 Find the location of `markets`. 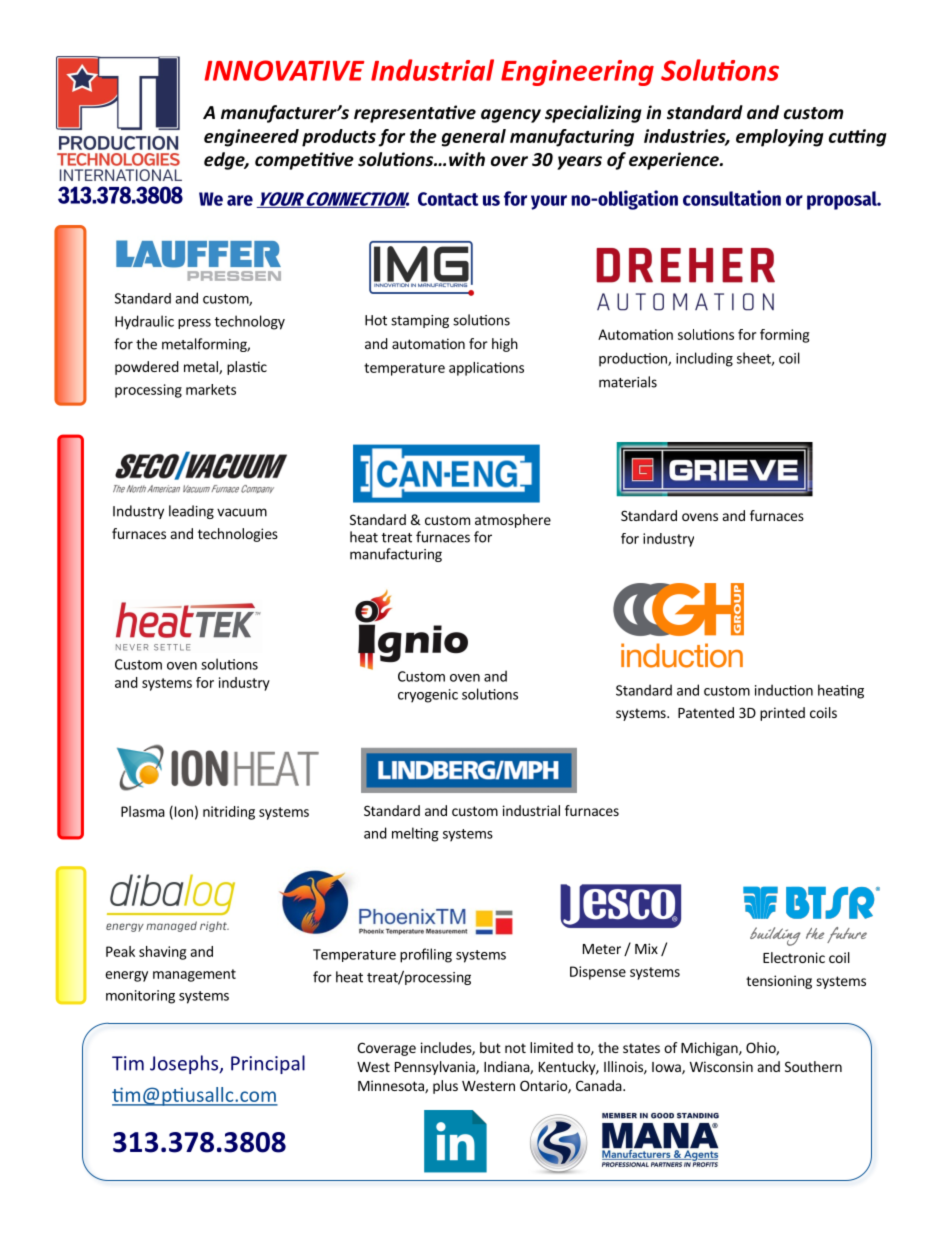

markets is located at coordinates (211, 389).
